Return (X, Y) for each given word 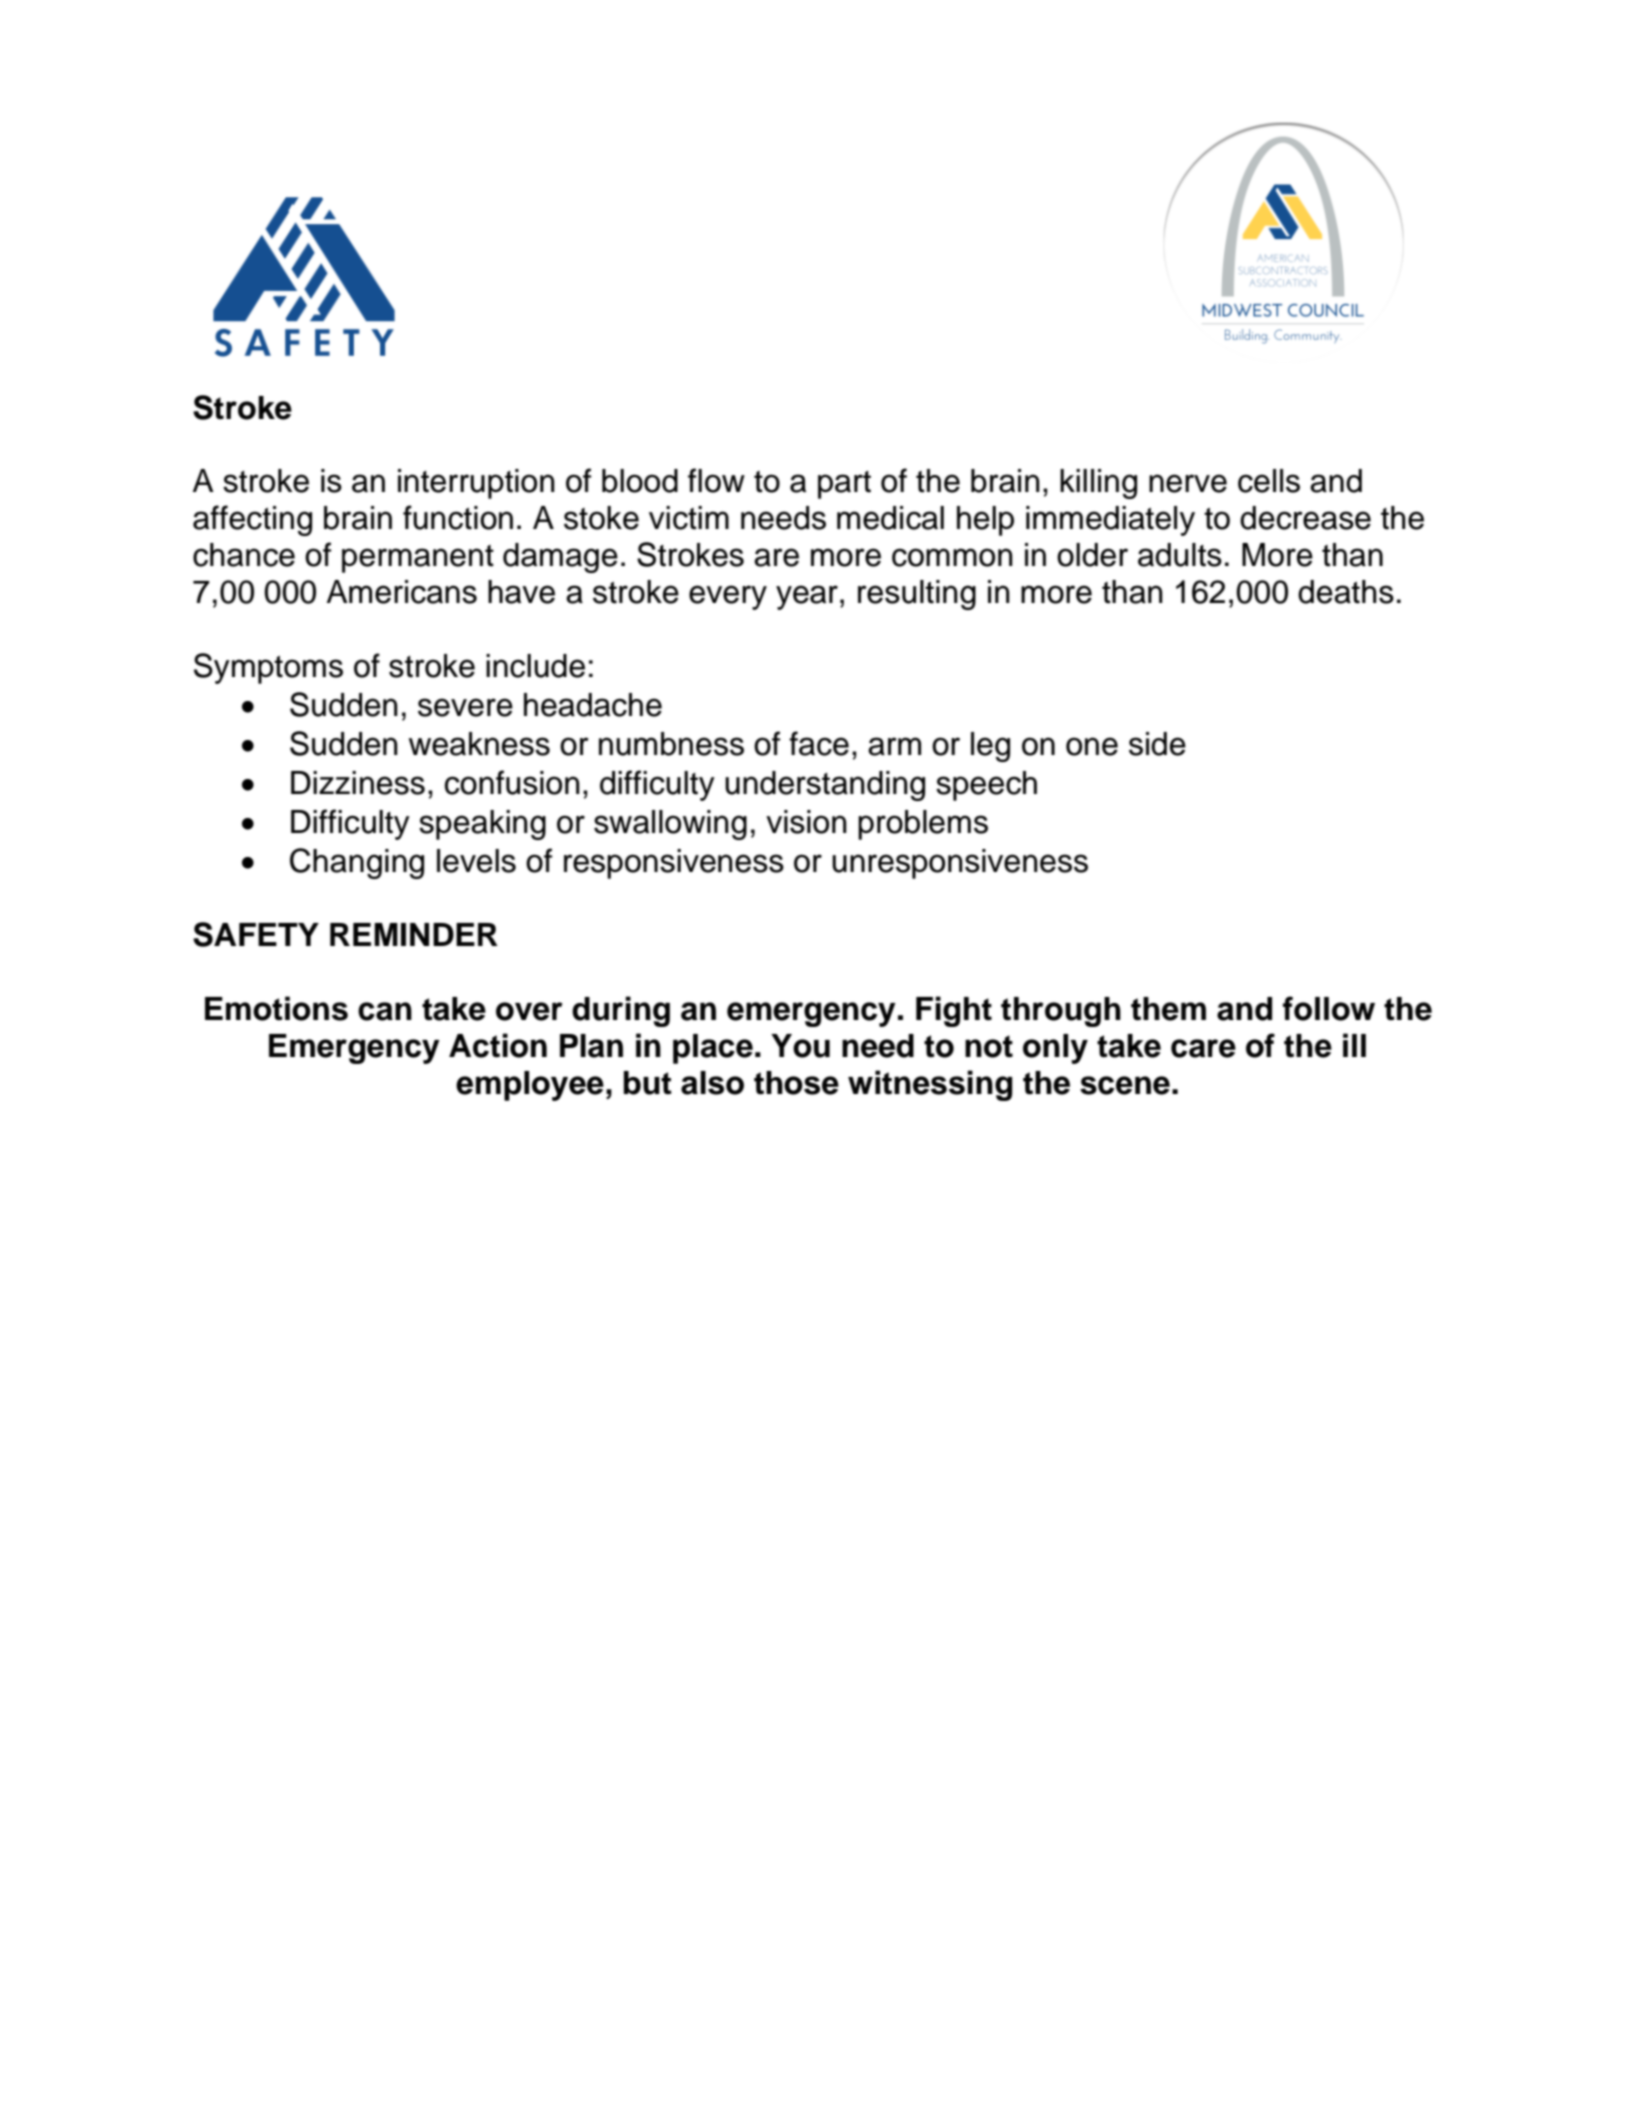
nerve (1188, 483)
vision (806, 822)
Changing (357, 863)
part (844, 485)
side (1157, 744)
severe (465, 707)
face (819, 743)
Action (498, 1045)
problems (923, 825)
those (796, 1083)
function (458, 517)
